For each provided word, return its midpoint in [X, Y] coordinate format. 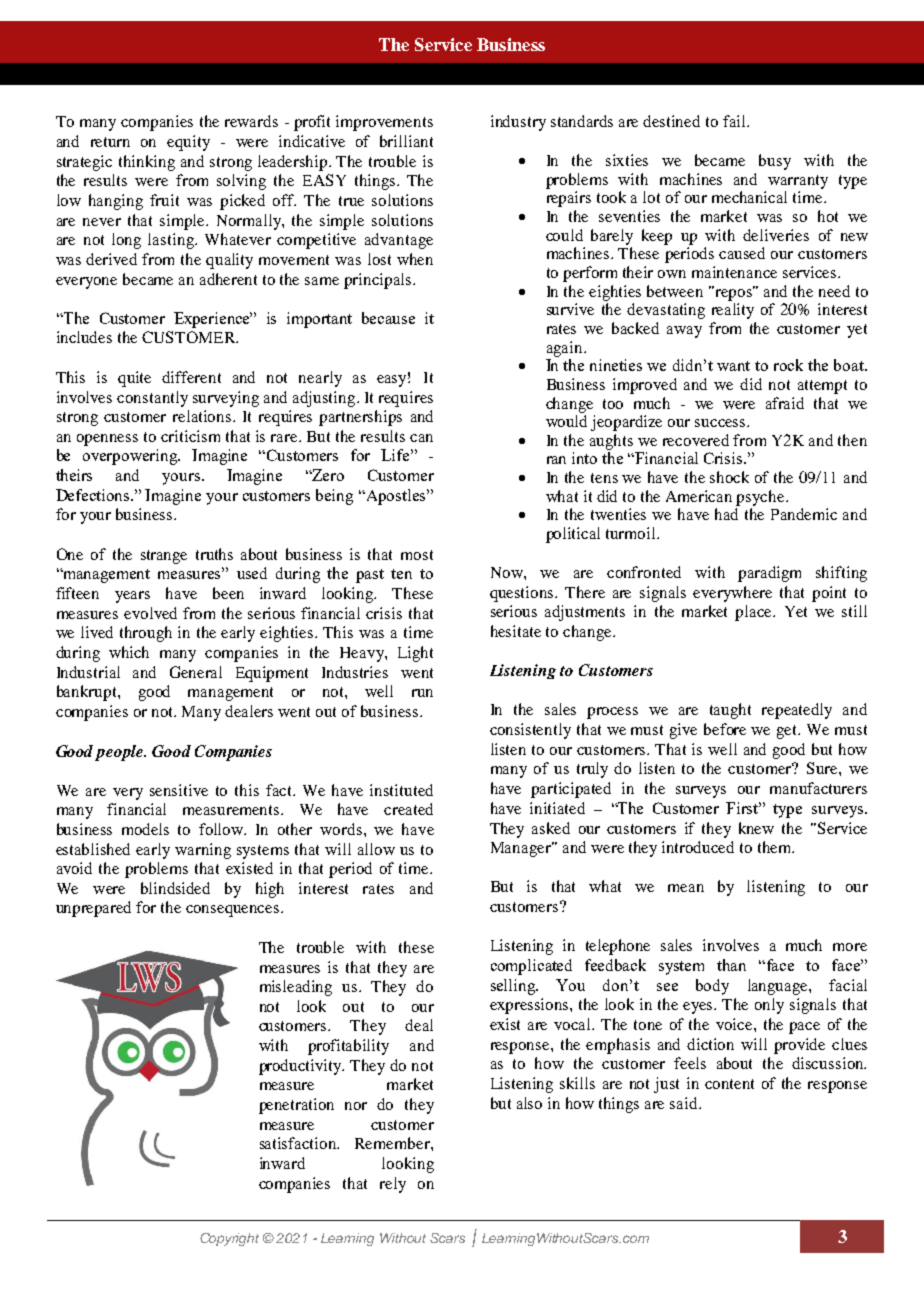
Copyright [229, 1239]
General [196, 672]
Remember [393, 1143]
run [422, 693]
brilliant [406, 141]
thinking [147, 163]
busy [775, 162]
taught [730, 711]
